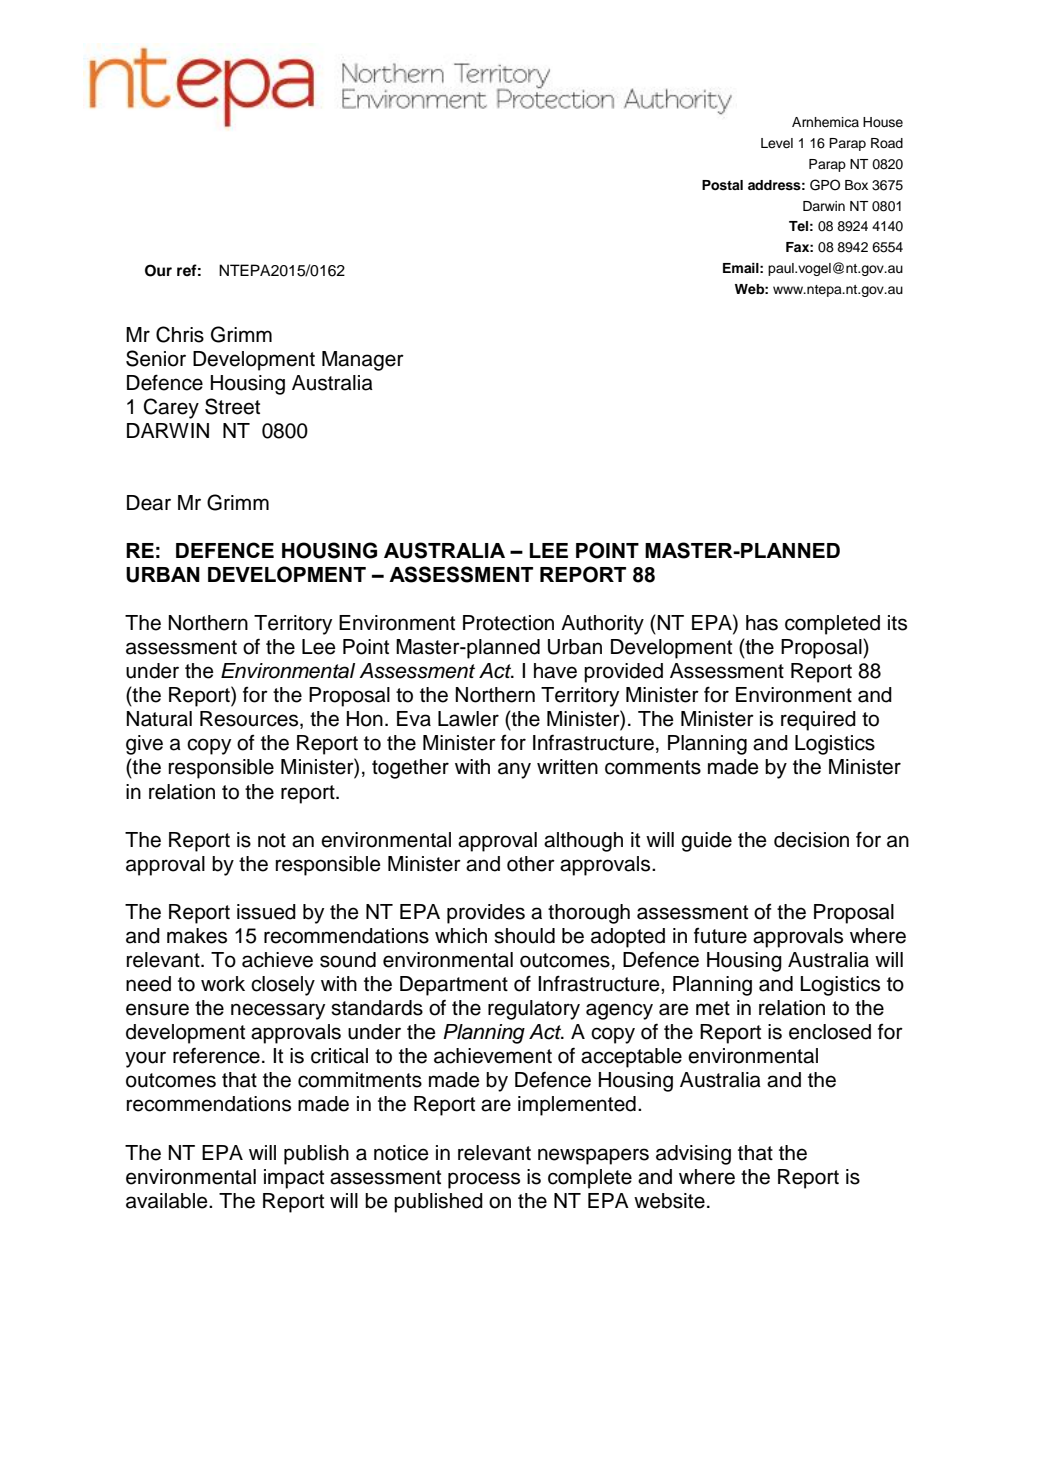 The height and width of the screenshot is (1468, 1038). What do you see at coordinates (722, 185) in the screenshot?
I see `Postal` at bounding box center [722, 185].
